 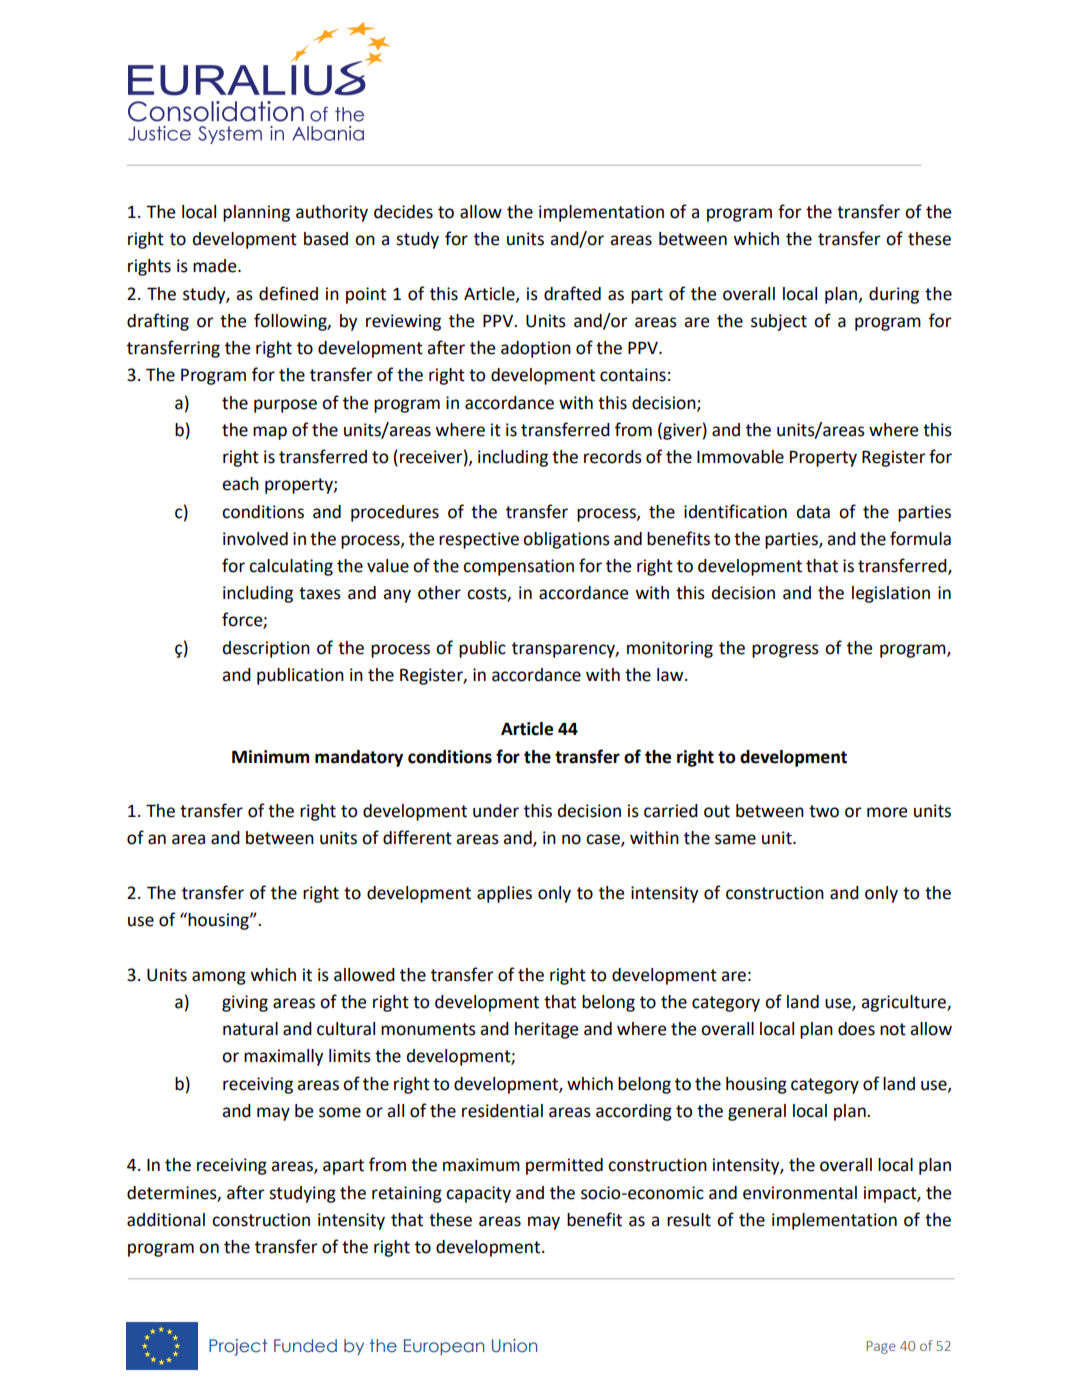 What do you see at coordinates (613, 457) in the document?
I see `records` at bounding box center [613, 457].
